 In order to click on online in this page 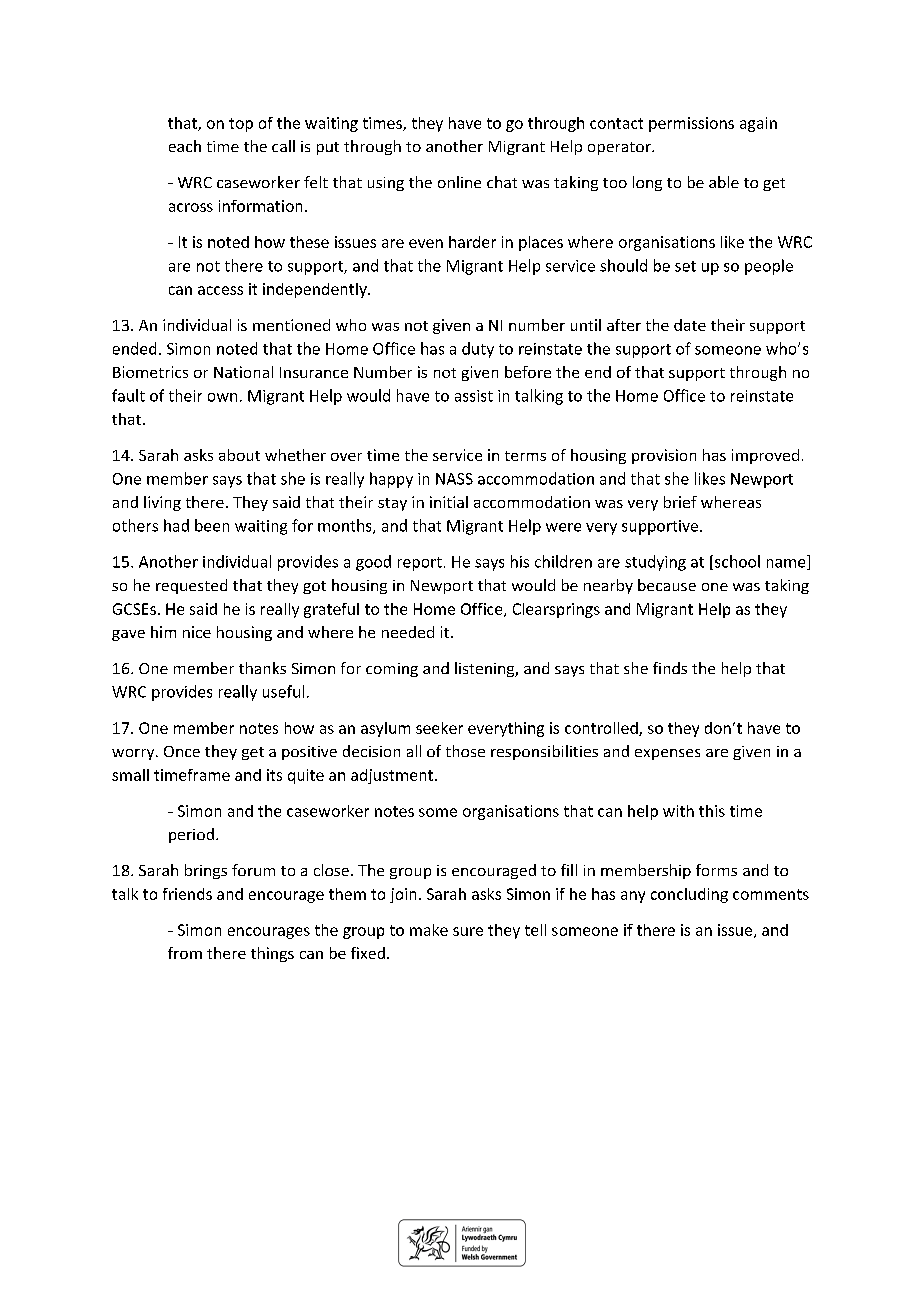, I will do `click(459, 182)`.
